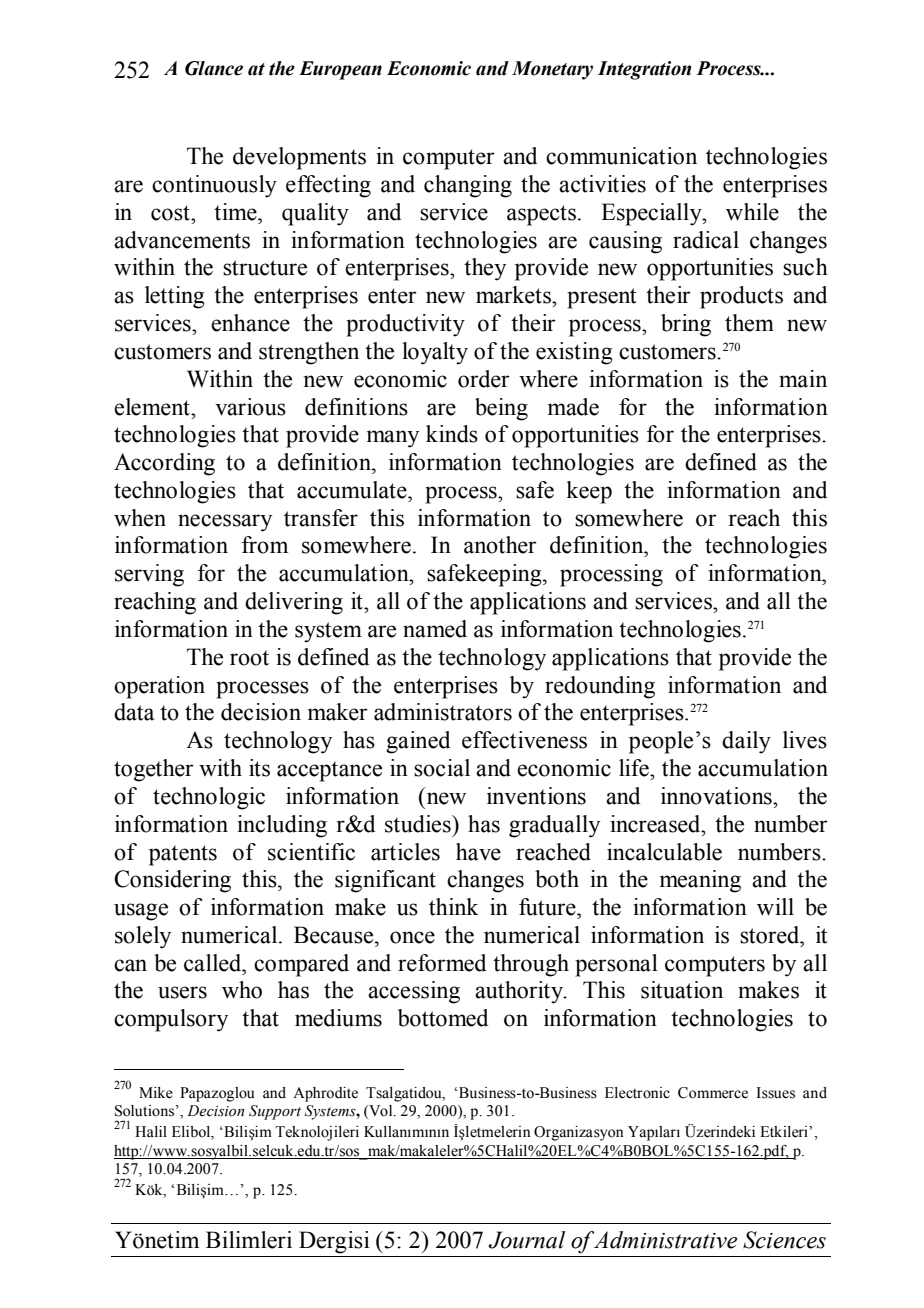 This image has height=1308, width=924. What do you see at coordinates (717, 796) in the image?
I see `innovations` at bounding box center [717, 796].
